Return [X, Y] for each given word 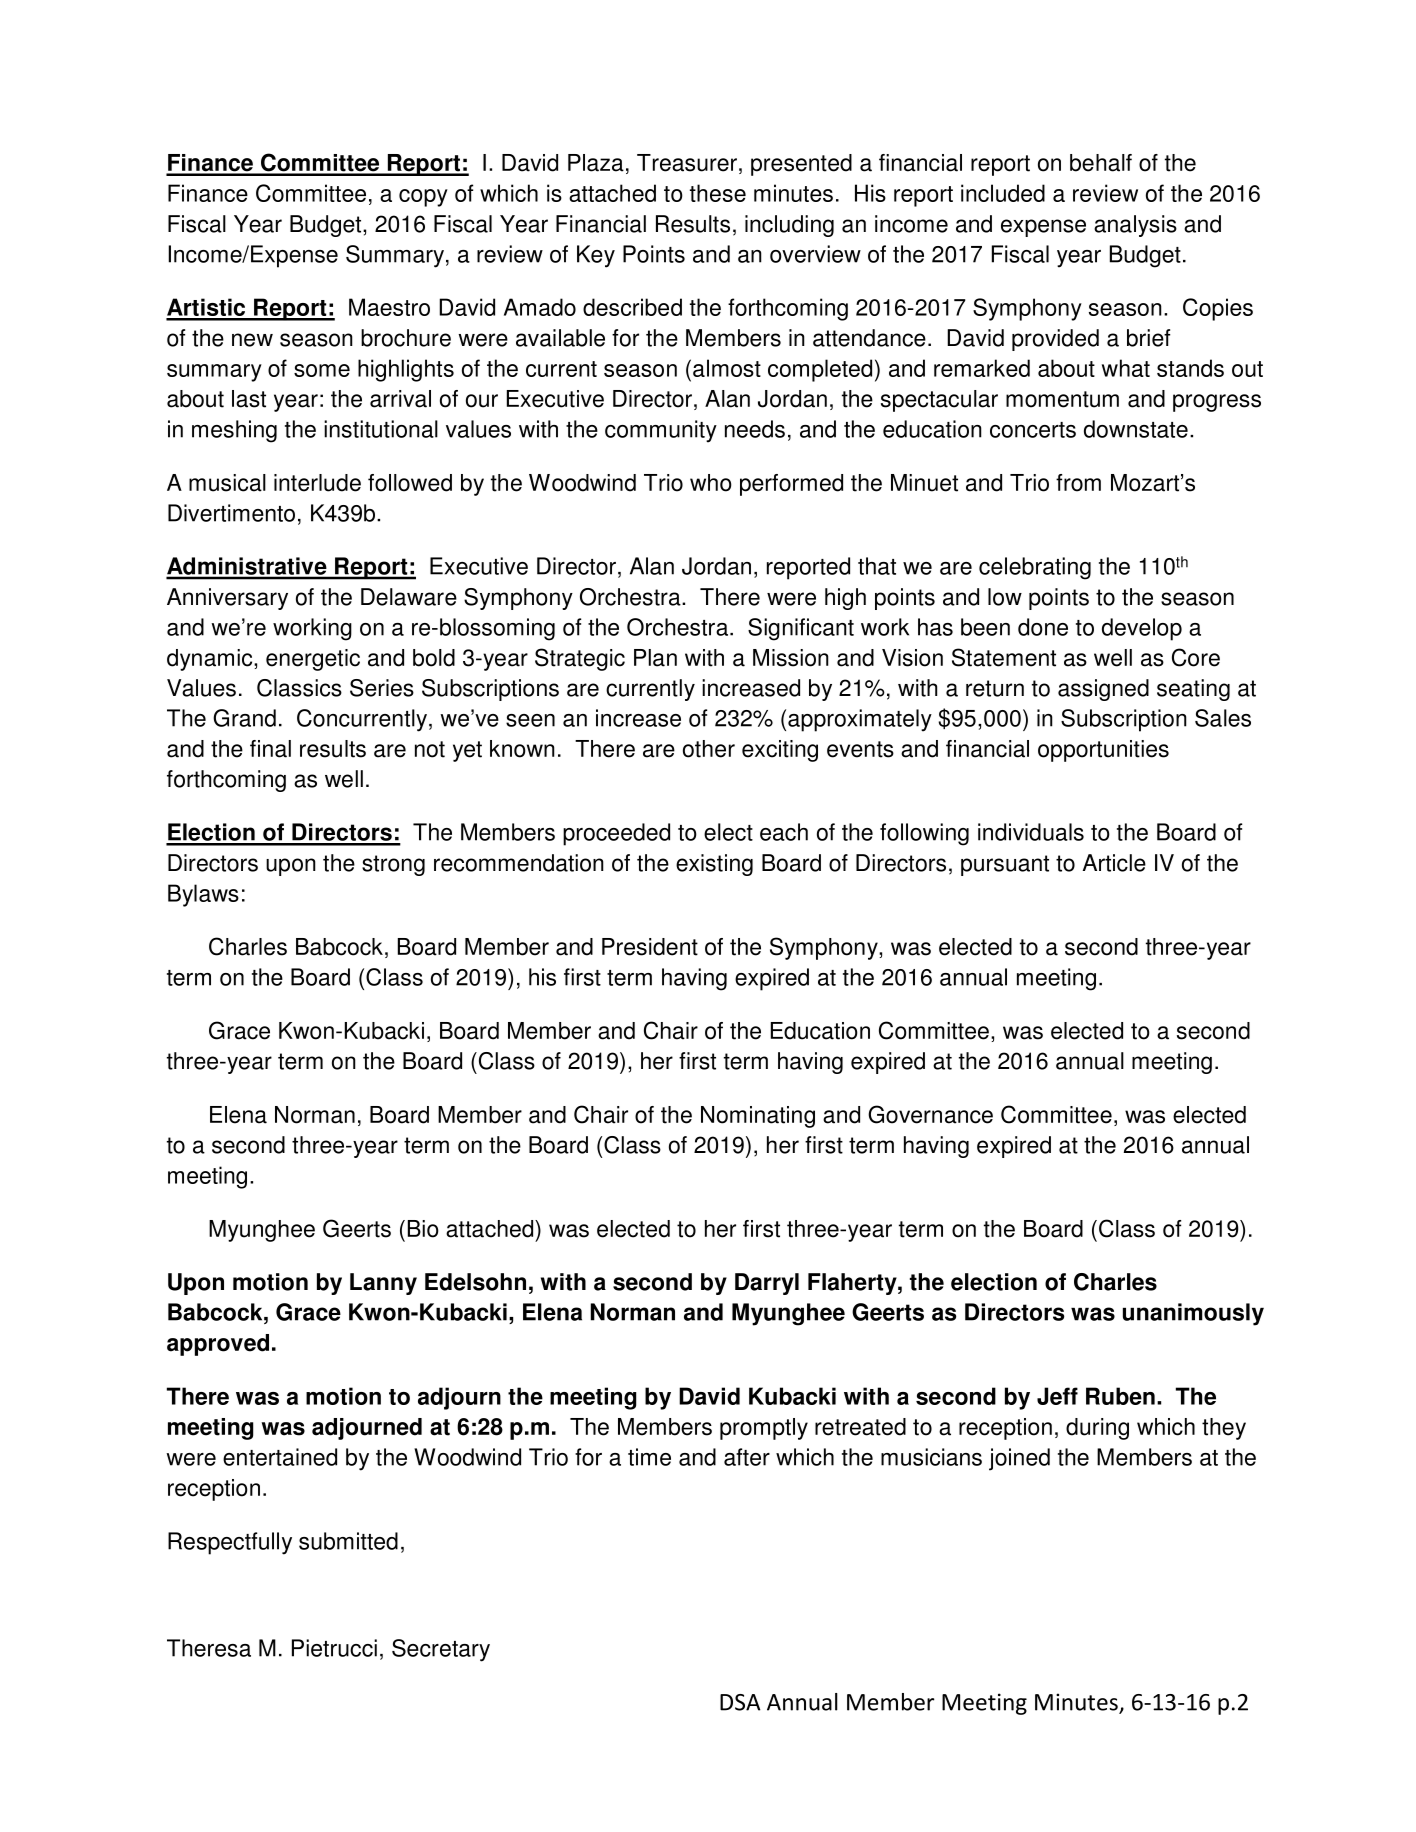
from [1078, 483]
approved [218, 1345]
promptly [764, 1429]
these [718, 193]
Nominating [758, 1117]
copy [423, 198]
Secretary [441, 1650]
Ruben [1120, 1396]
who [711, 483]
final [270, 749]
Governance [930, 1114]
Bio [423, 1229]
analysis [1135, 226]
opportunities [1103, 751]
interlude [317, 483]
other [709, 749]
